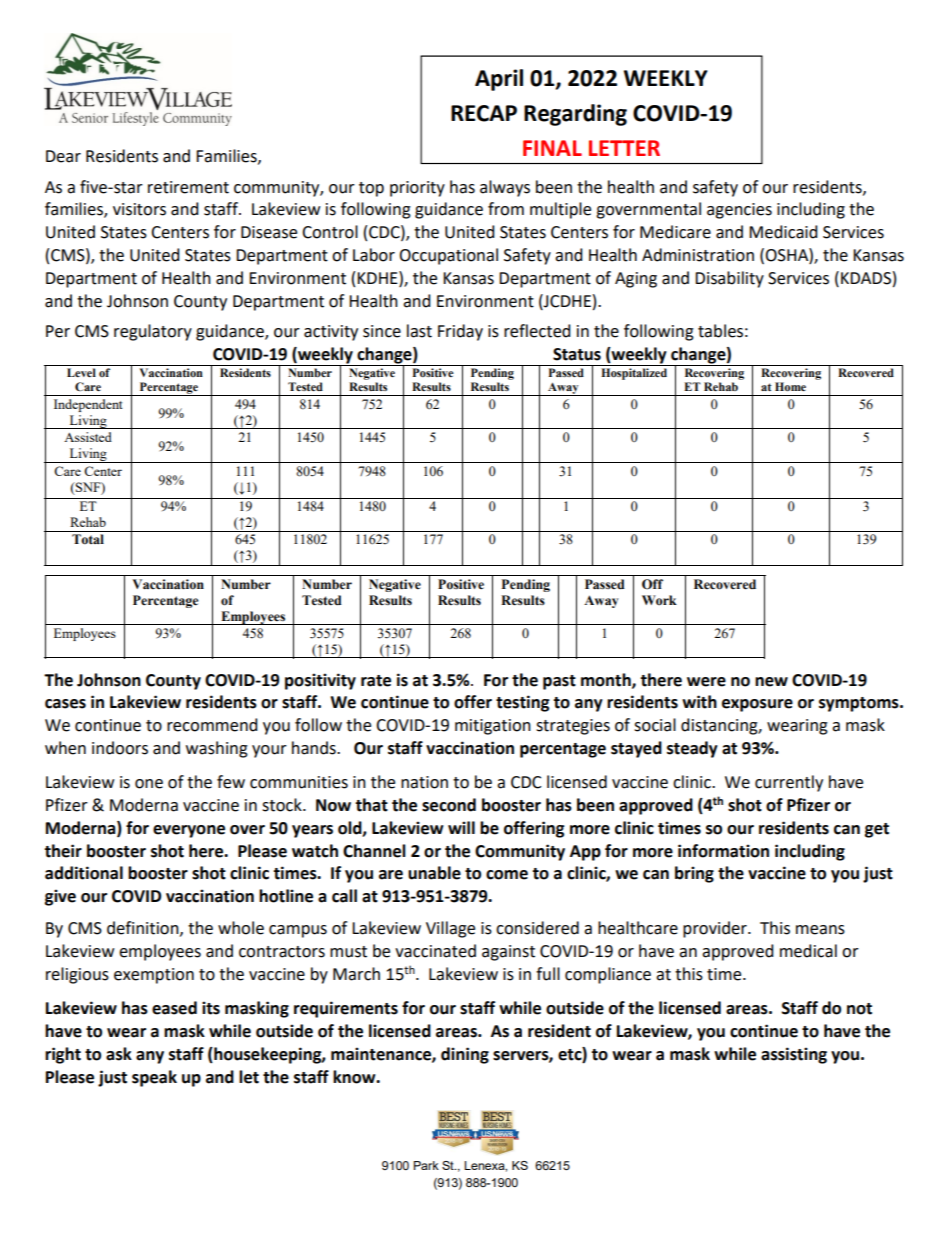  What do you see at coordinates (659, 600) in the document?
I see `Work` at bounding box center [659, 600].
